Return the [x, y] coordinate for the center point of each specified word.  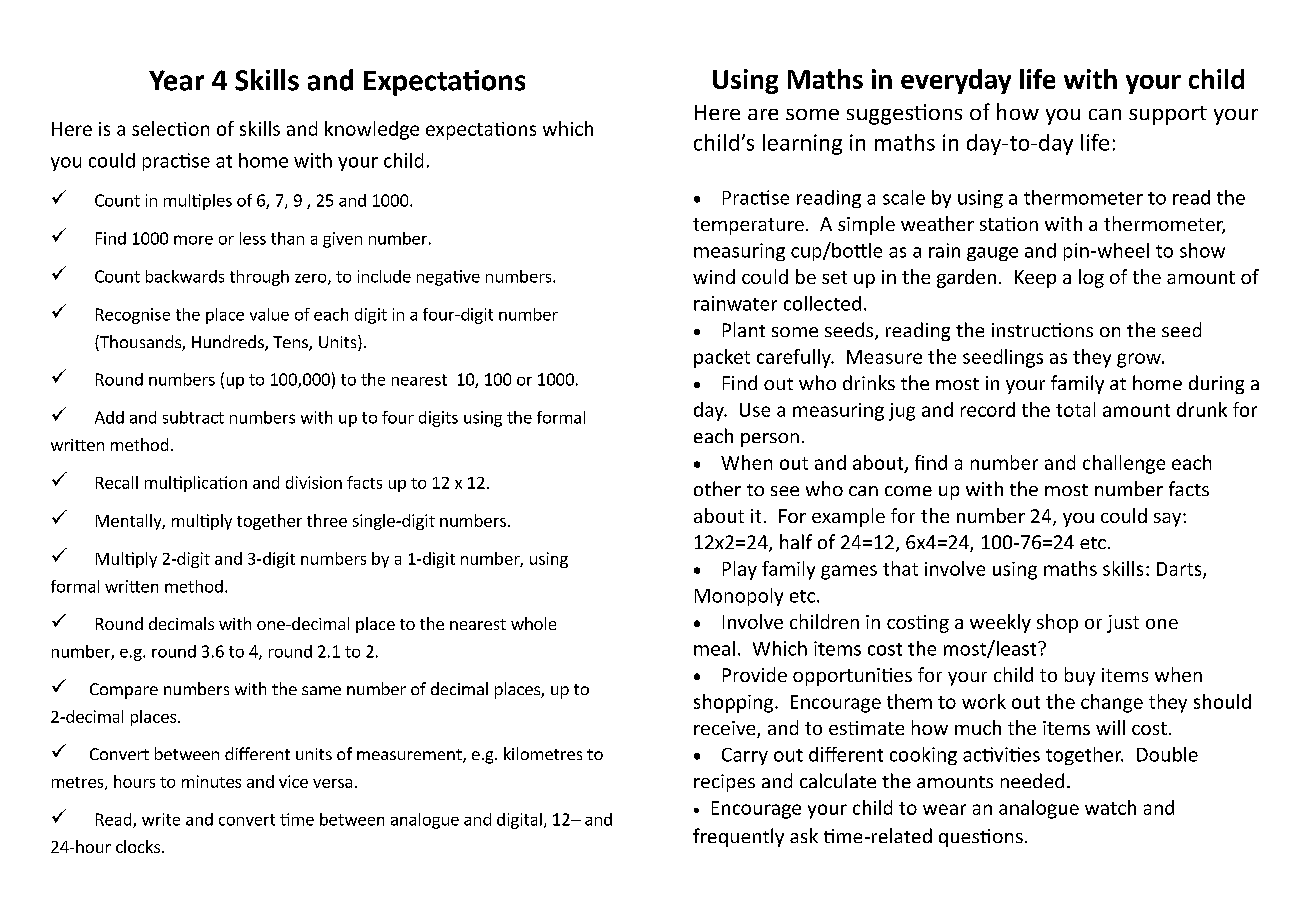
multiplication [196, 484]
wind [714, 276]
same [321, 690]
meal [714, 648]
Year [176, 80]
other [717, 488]
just [1123, 624]
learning [802, 144]
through [259, 278]
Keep [1035, 279]
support [1168, 115]
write [161, 819]
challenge [1124, 464]
